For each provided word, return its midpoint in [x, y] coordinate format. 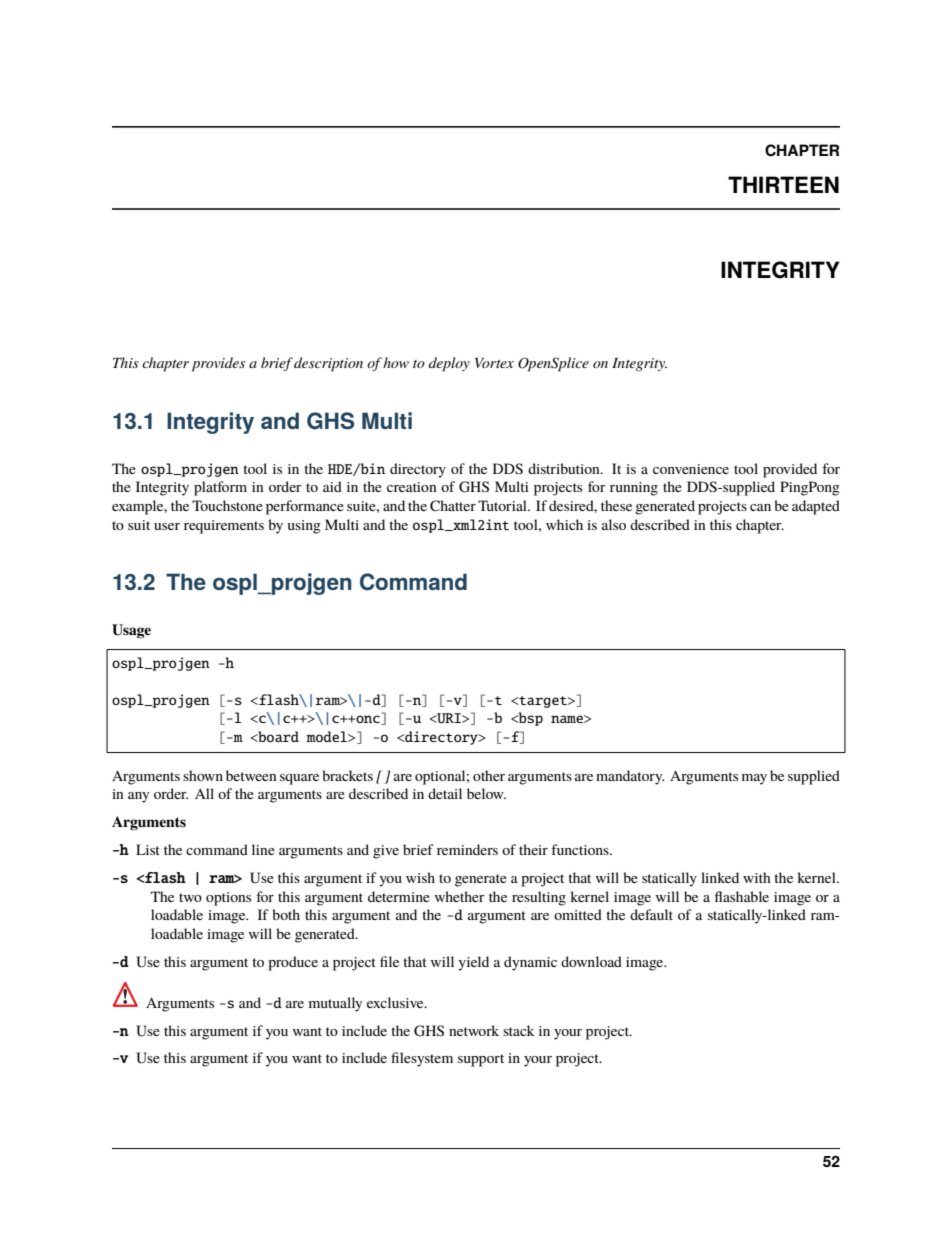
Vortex [494, 363]
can [760, 507]
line [263, 849]
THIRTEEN [783, 184]
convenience [691, 469]
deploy [449, 364]
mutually [335, 1004]
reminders [467, 849]
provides [218, 364]
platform [220, 488]
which [564, 524]
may [754, 779]
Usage [131, 631]
